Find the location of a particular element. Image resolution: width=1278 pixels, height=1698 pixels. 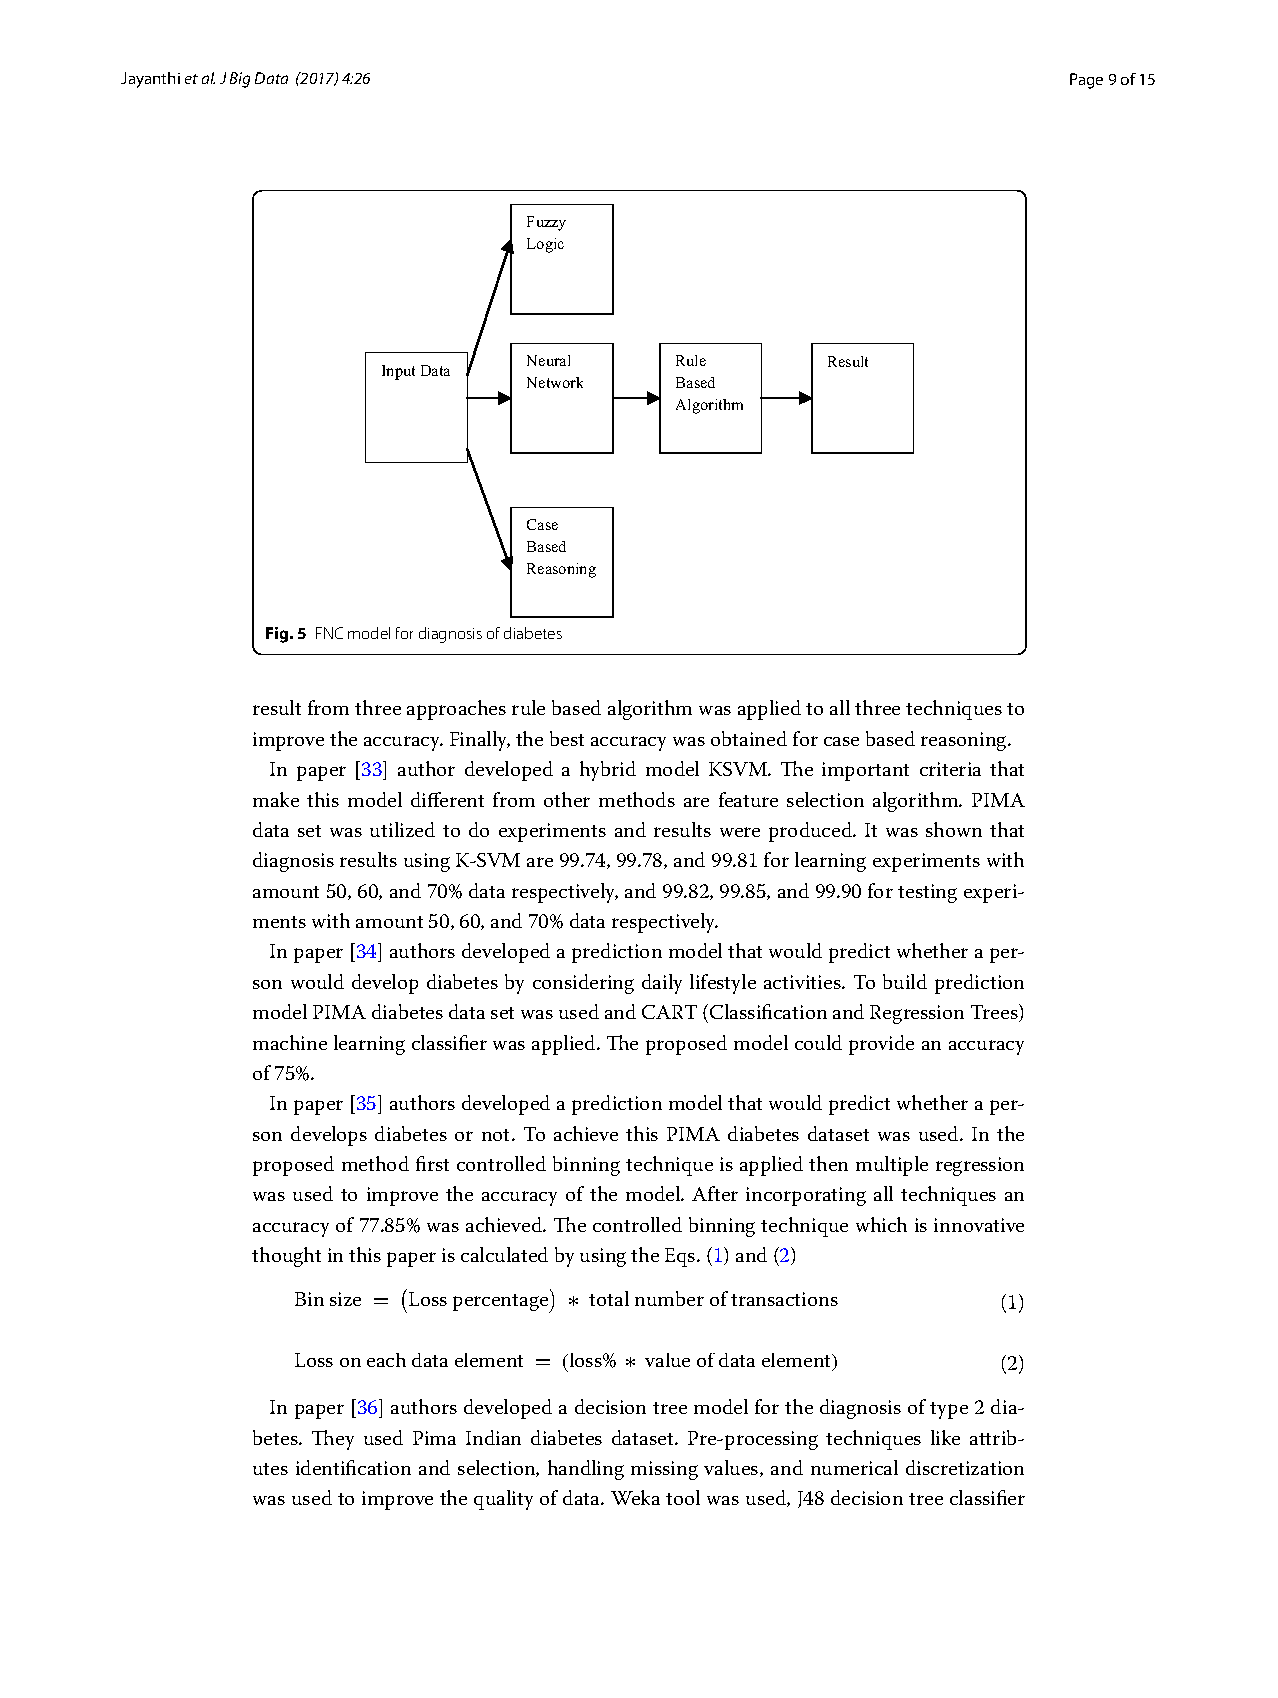

each is located at coordinates (386, 1360).
